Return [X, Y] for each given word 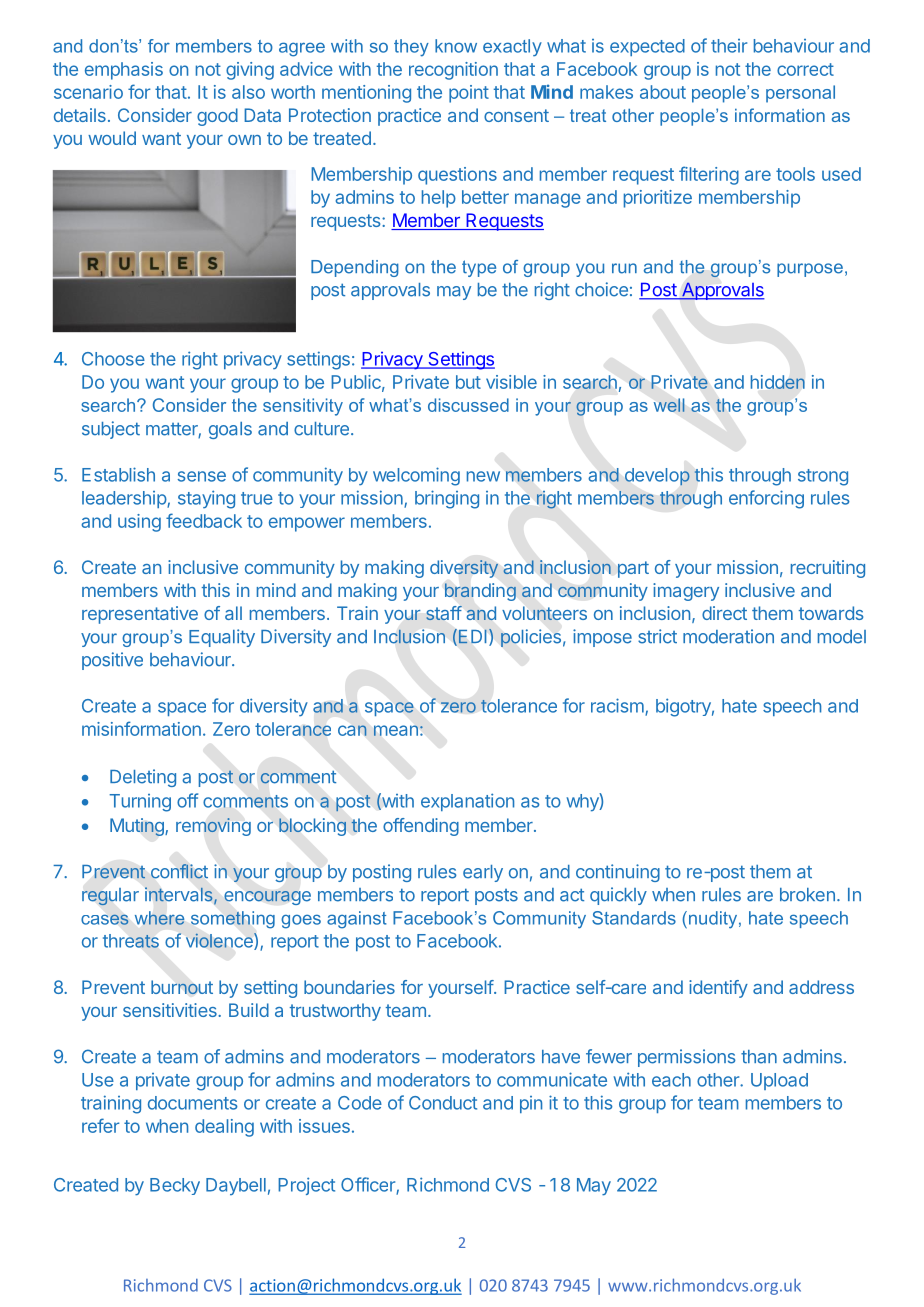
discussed [468, 405]
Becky [175, 1186]
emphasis [124, 71]
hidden [778, 382]
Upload [779, 1081]
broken [807, 895]
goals [230, 430]
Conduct [443, 1103]
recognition [453, 71]
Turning [140, 803]
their [729, 46]
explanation [467, 802]
